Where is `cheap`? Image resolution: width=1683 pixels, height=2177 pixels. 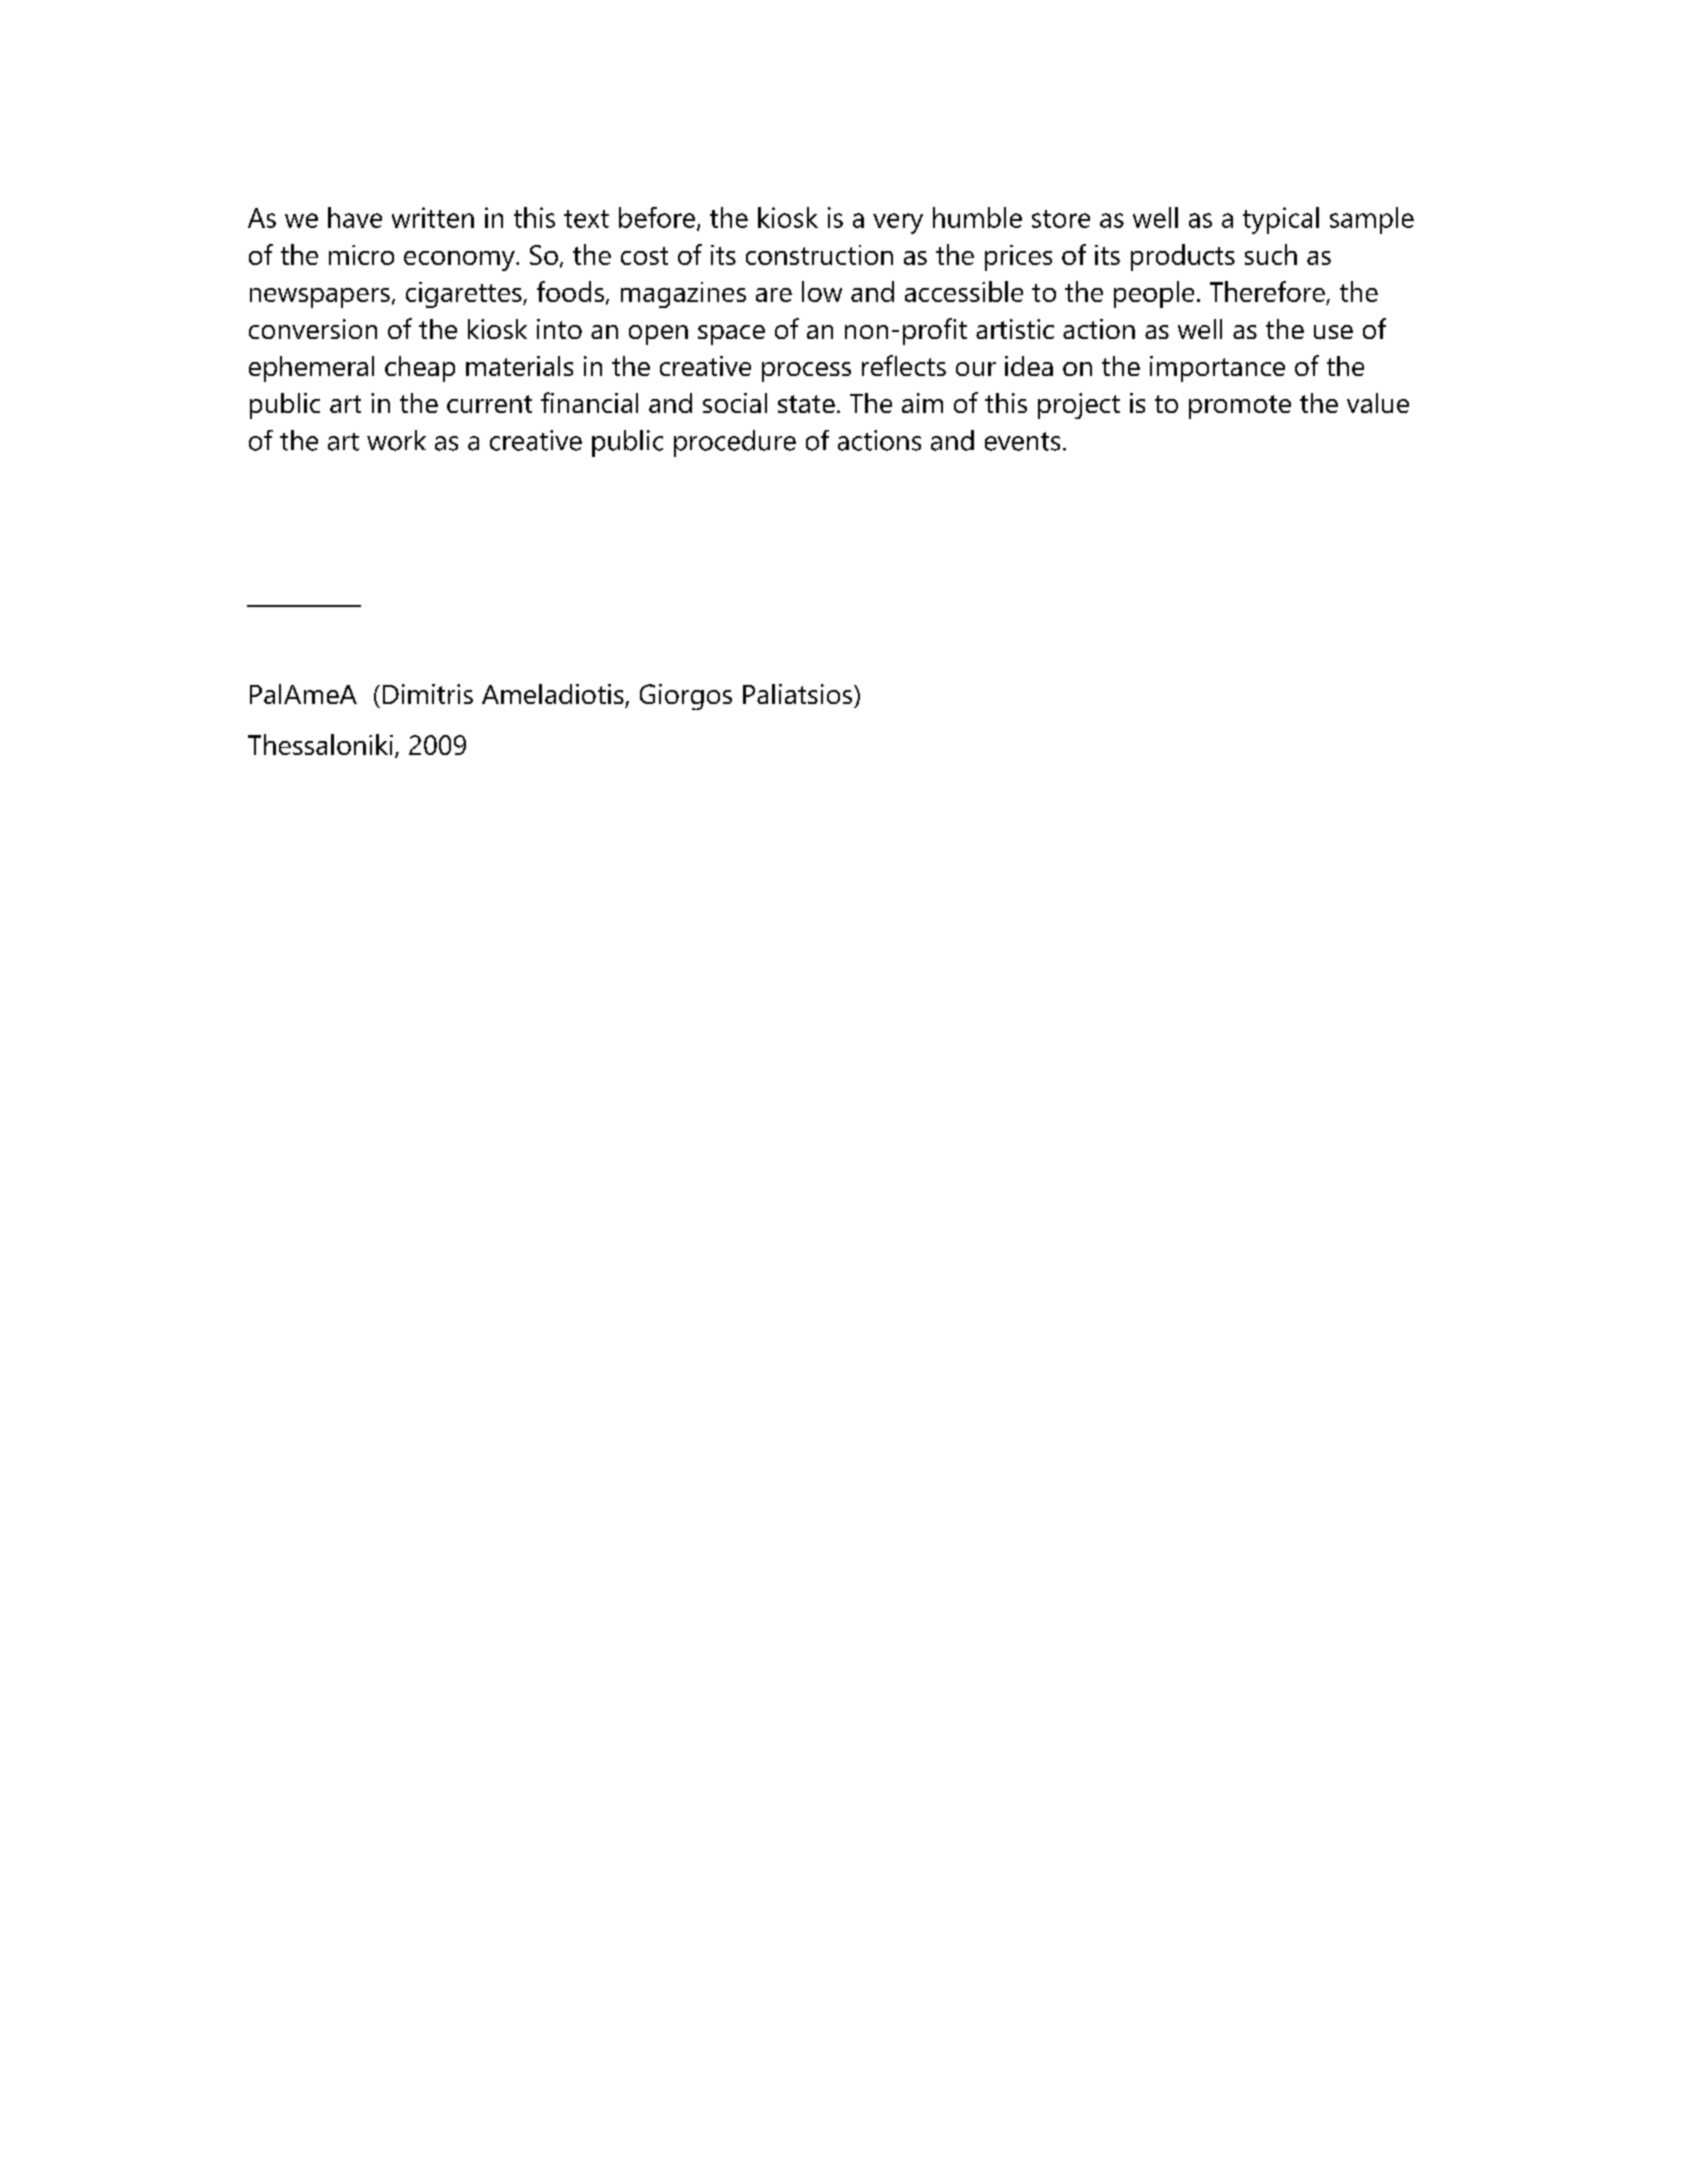 cheap is located at coordinates (420, 369).
